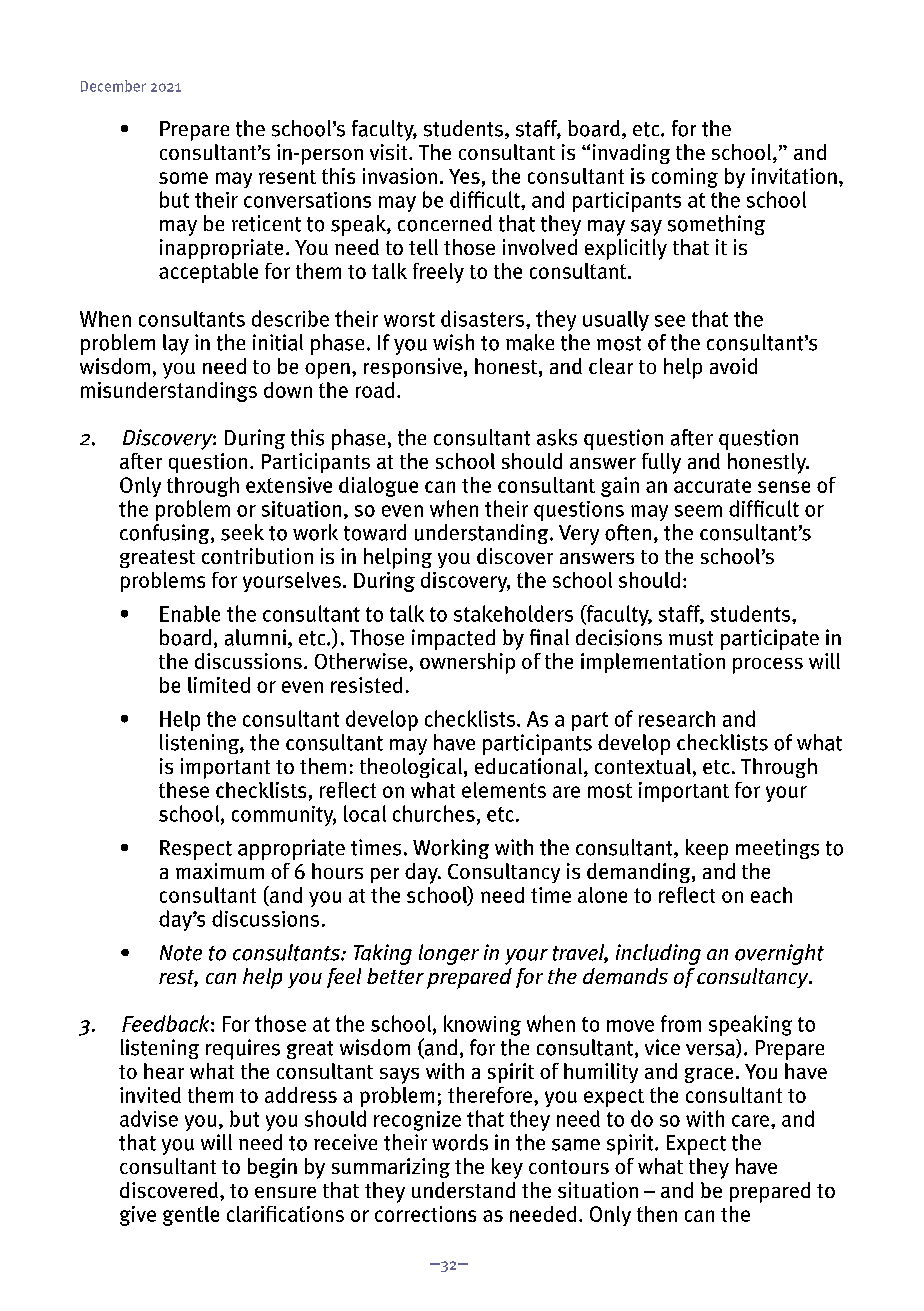  What do you see at coordinates (425, 1214) in the image?
I see `corrections` at bounding box center [425, 1214].
